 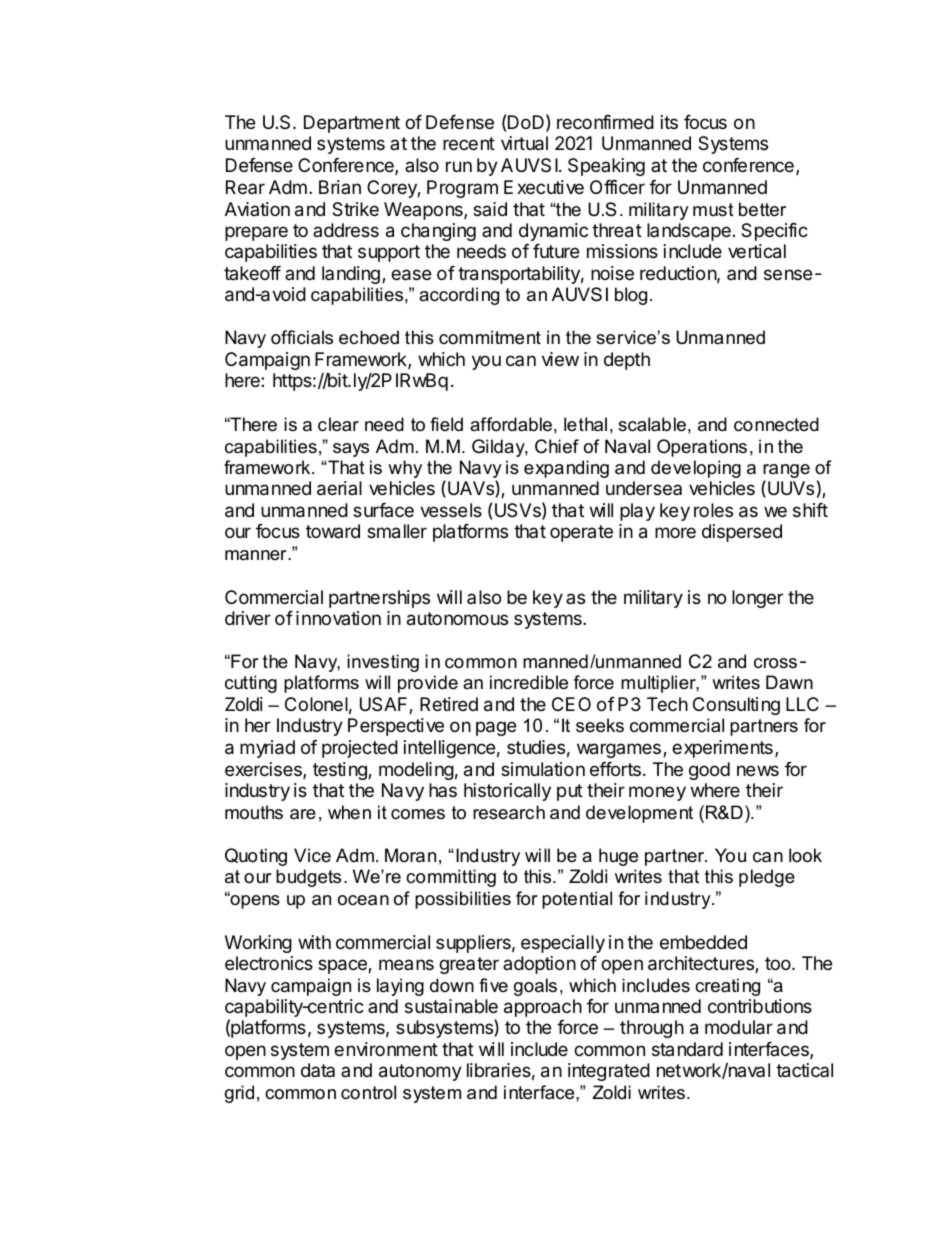 What do you see at coordinates (543, 1008) in the screenshot?
I see `approach` at bounding box center [543, 1008].
